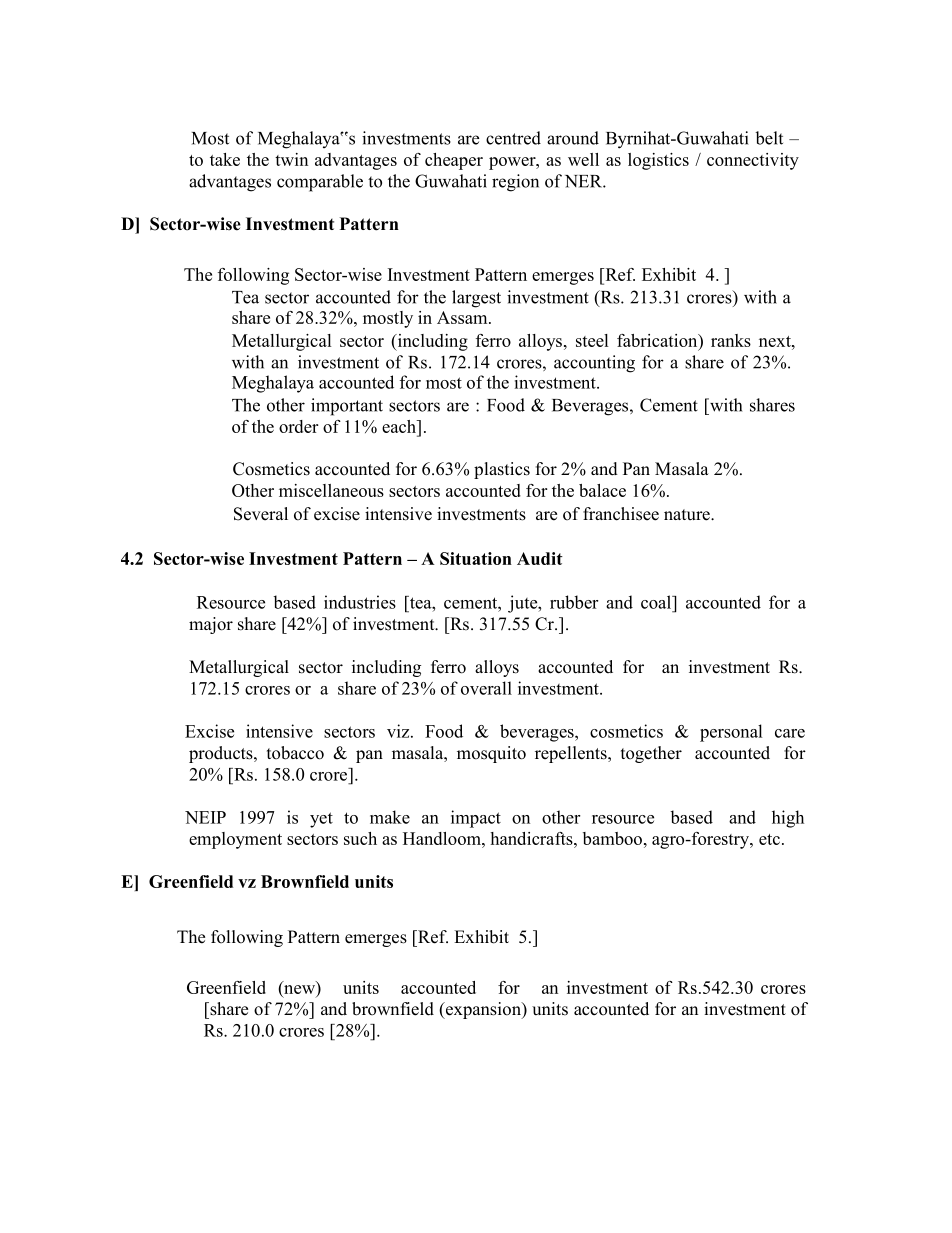 The width and height of the page is (952, 1233). What do you see at coordinates (753, 161) in the page?
I see `connectivity` at bounding box center [753, 161].
